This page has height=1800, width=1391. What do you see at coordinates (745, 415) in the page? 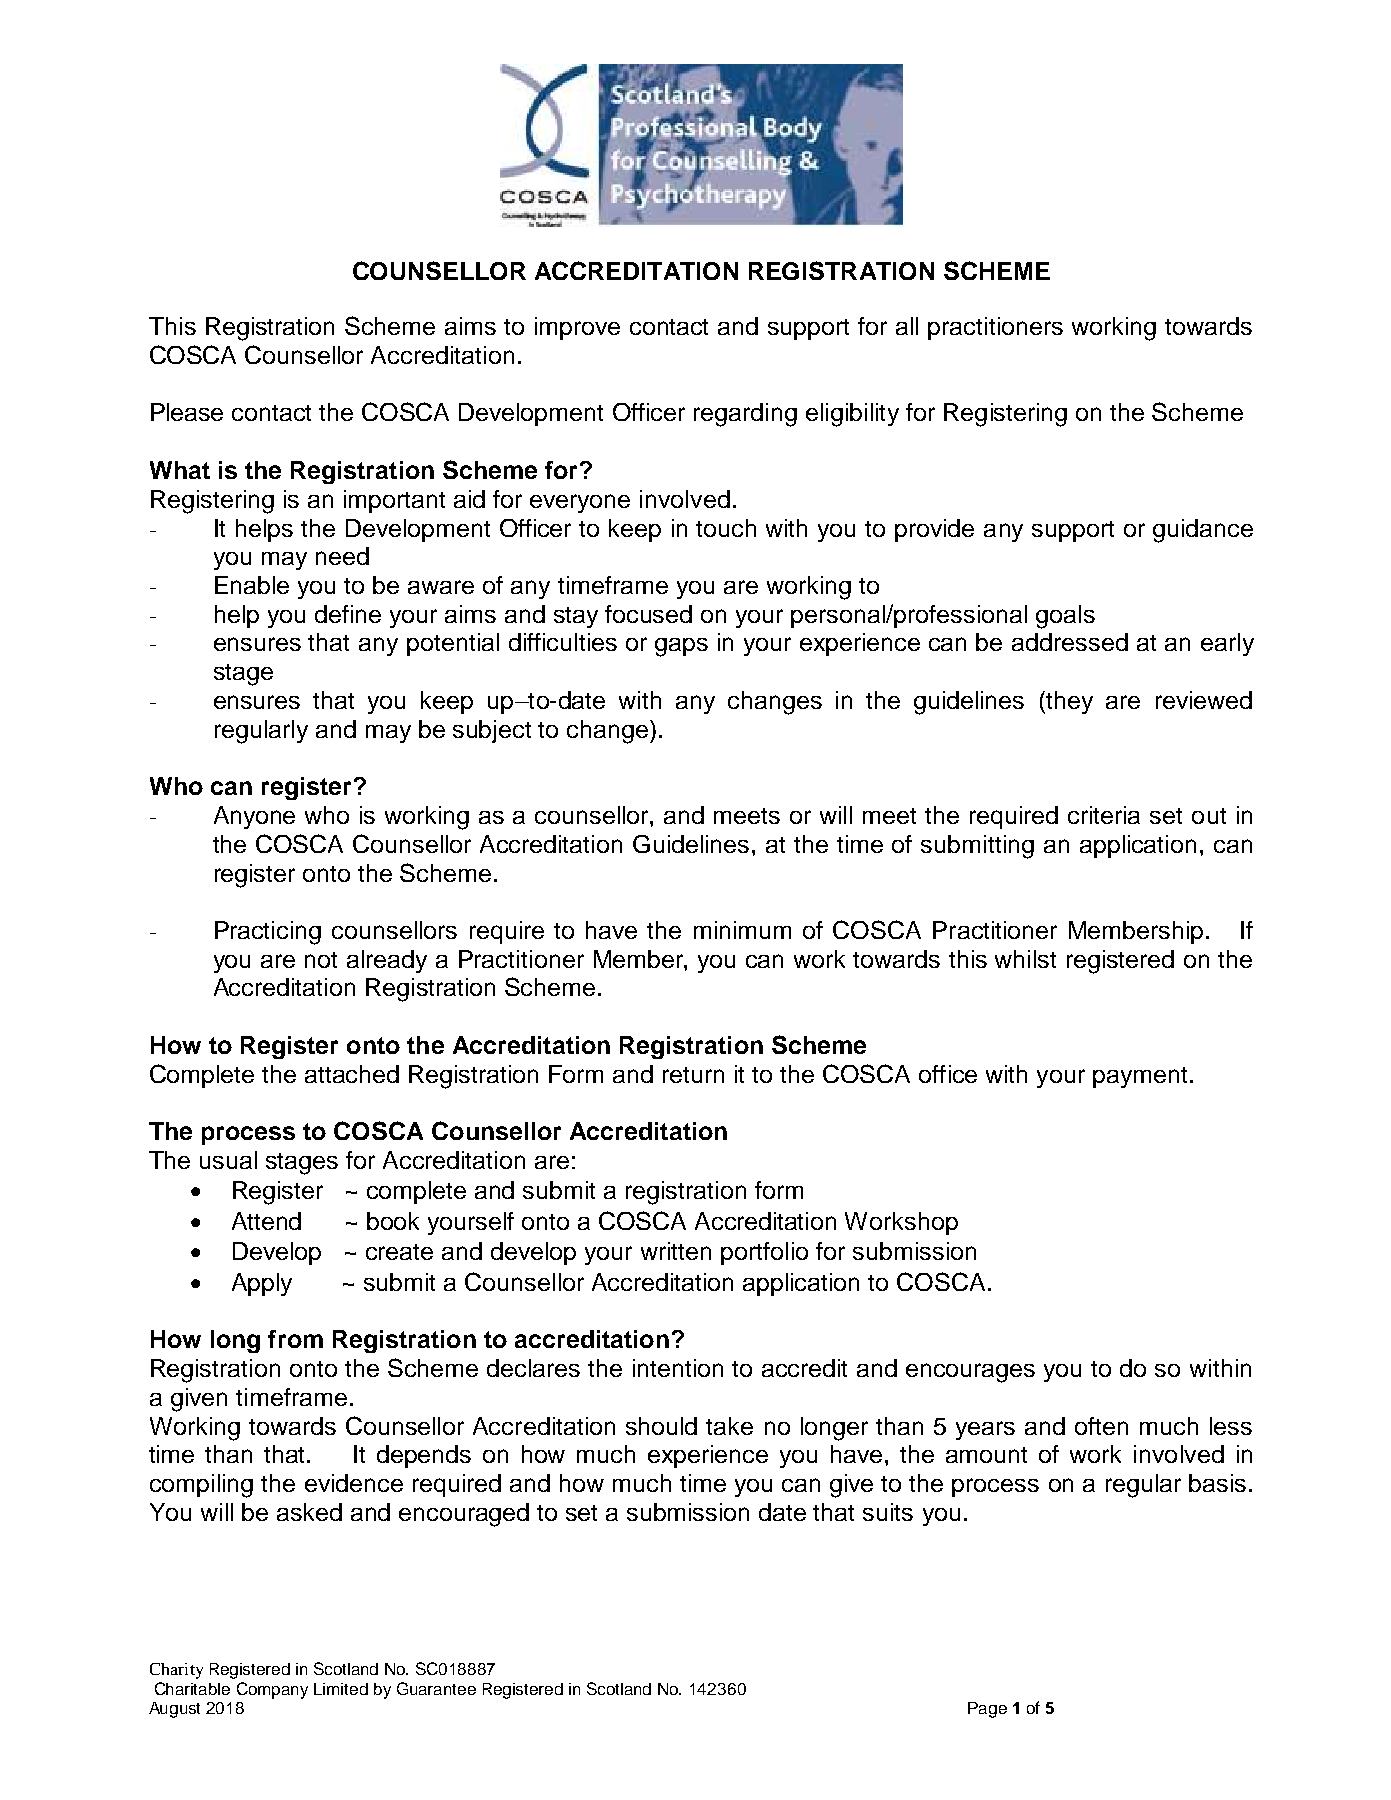
I see `regarding` at bounding box center [745, 415].
